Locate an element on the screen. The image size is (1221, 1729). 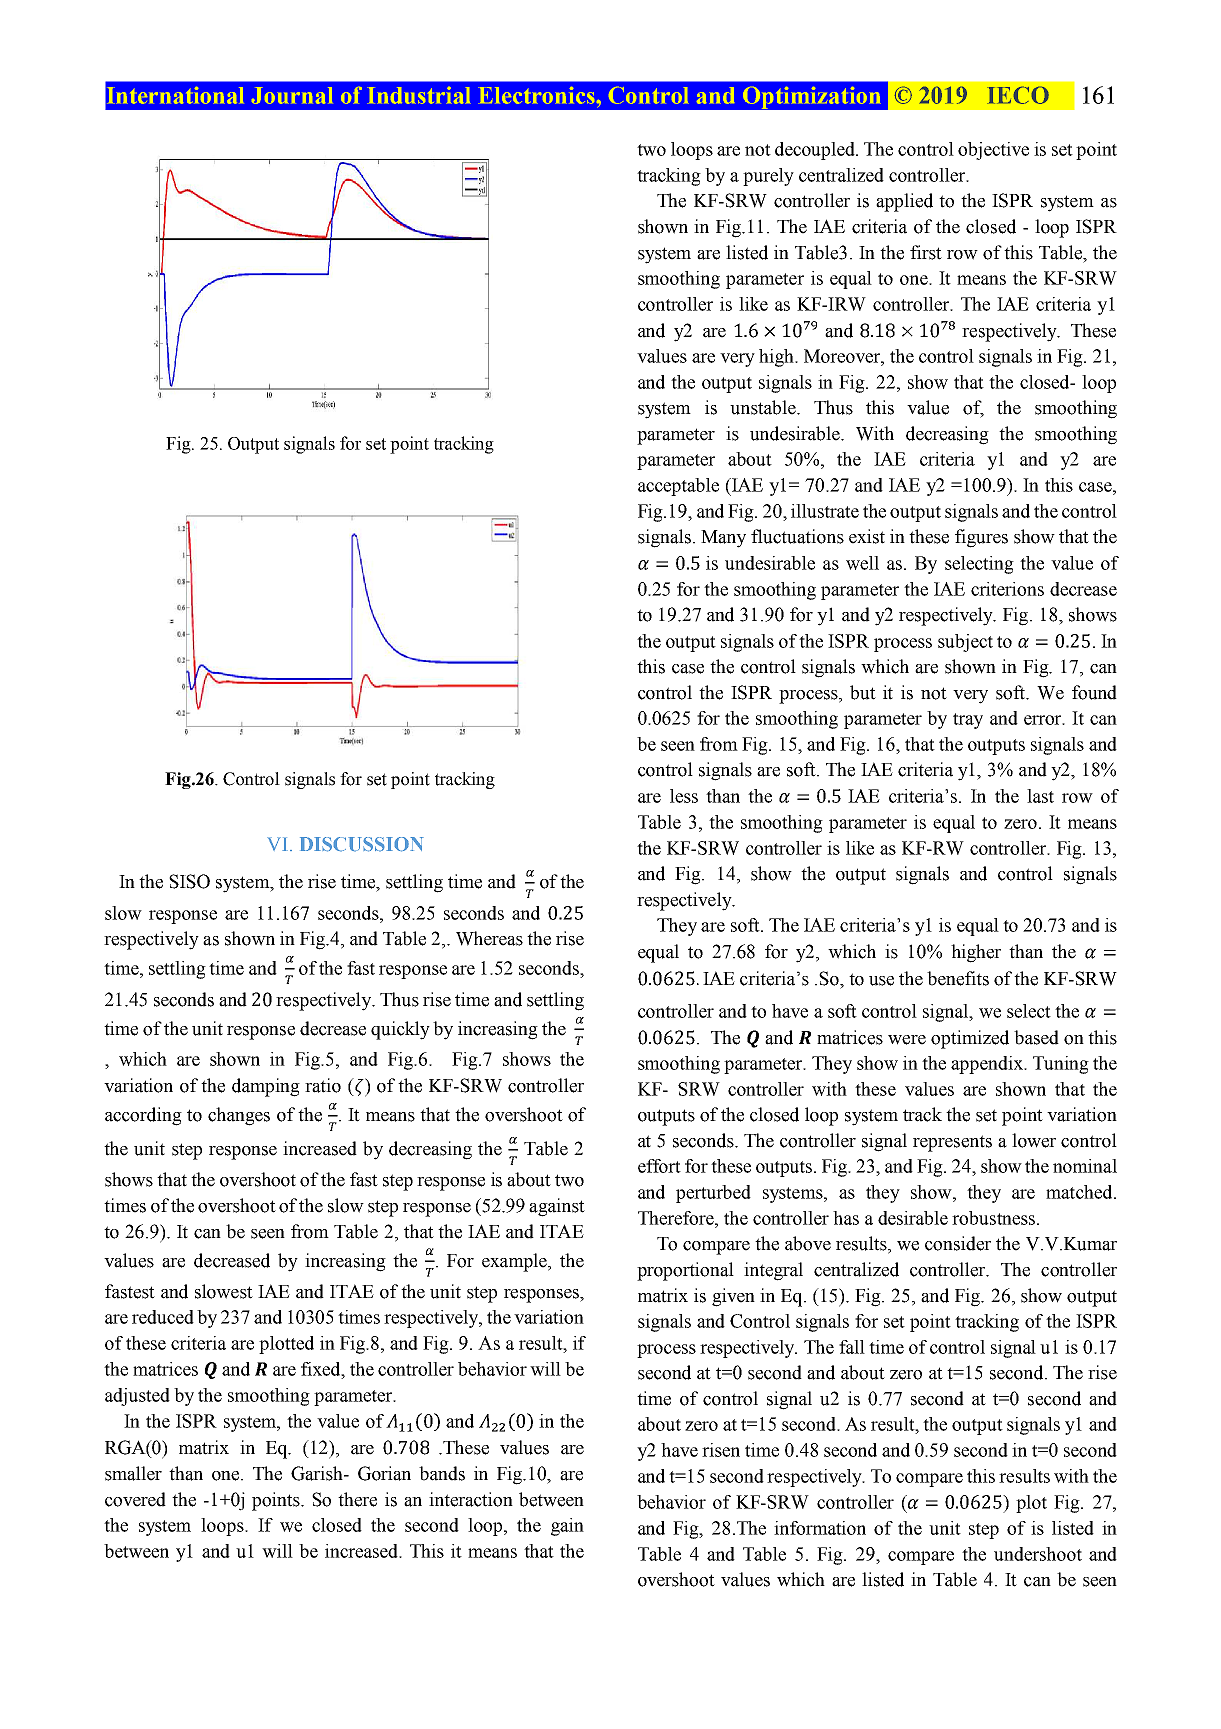
Electronics is located at coordinates (537, 95).
